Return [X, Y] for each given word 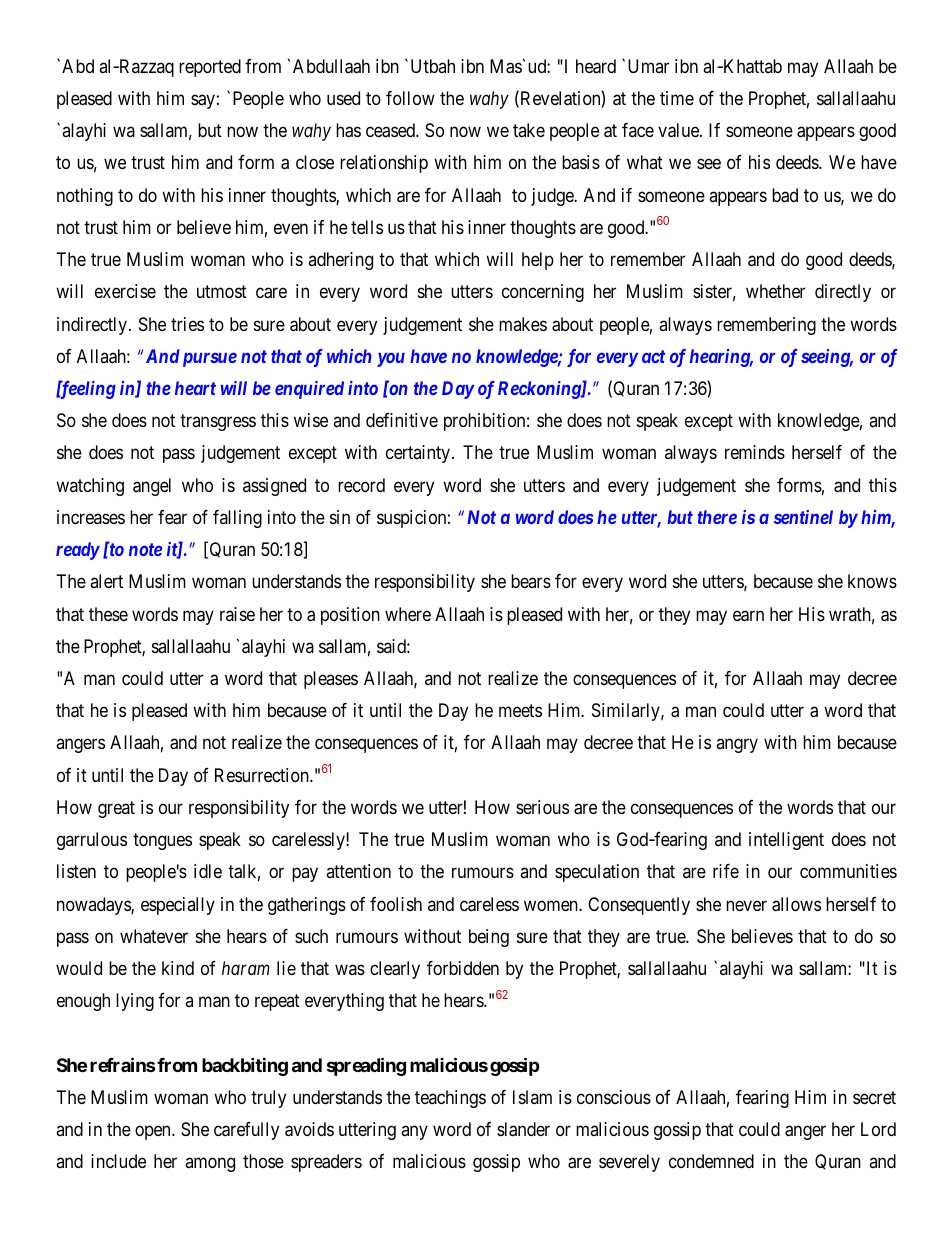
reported [210, 68]
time [677, 98]
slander [523, 1129]
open [154, 1133]
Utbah [433, 66]
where [408, 614]
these [108, 614]
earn [748, 616]
